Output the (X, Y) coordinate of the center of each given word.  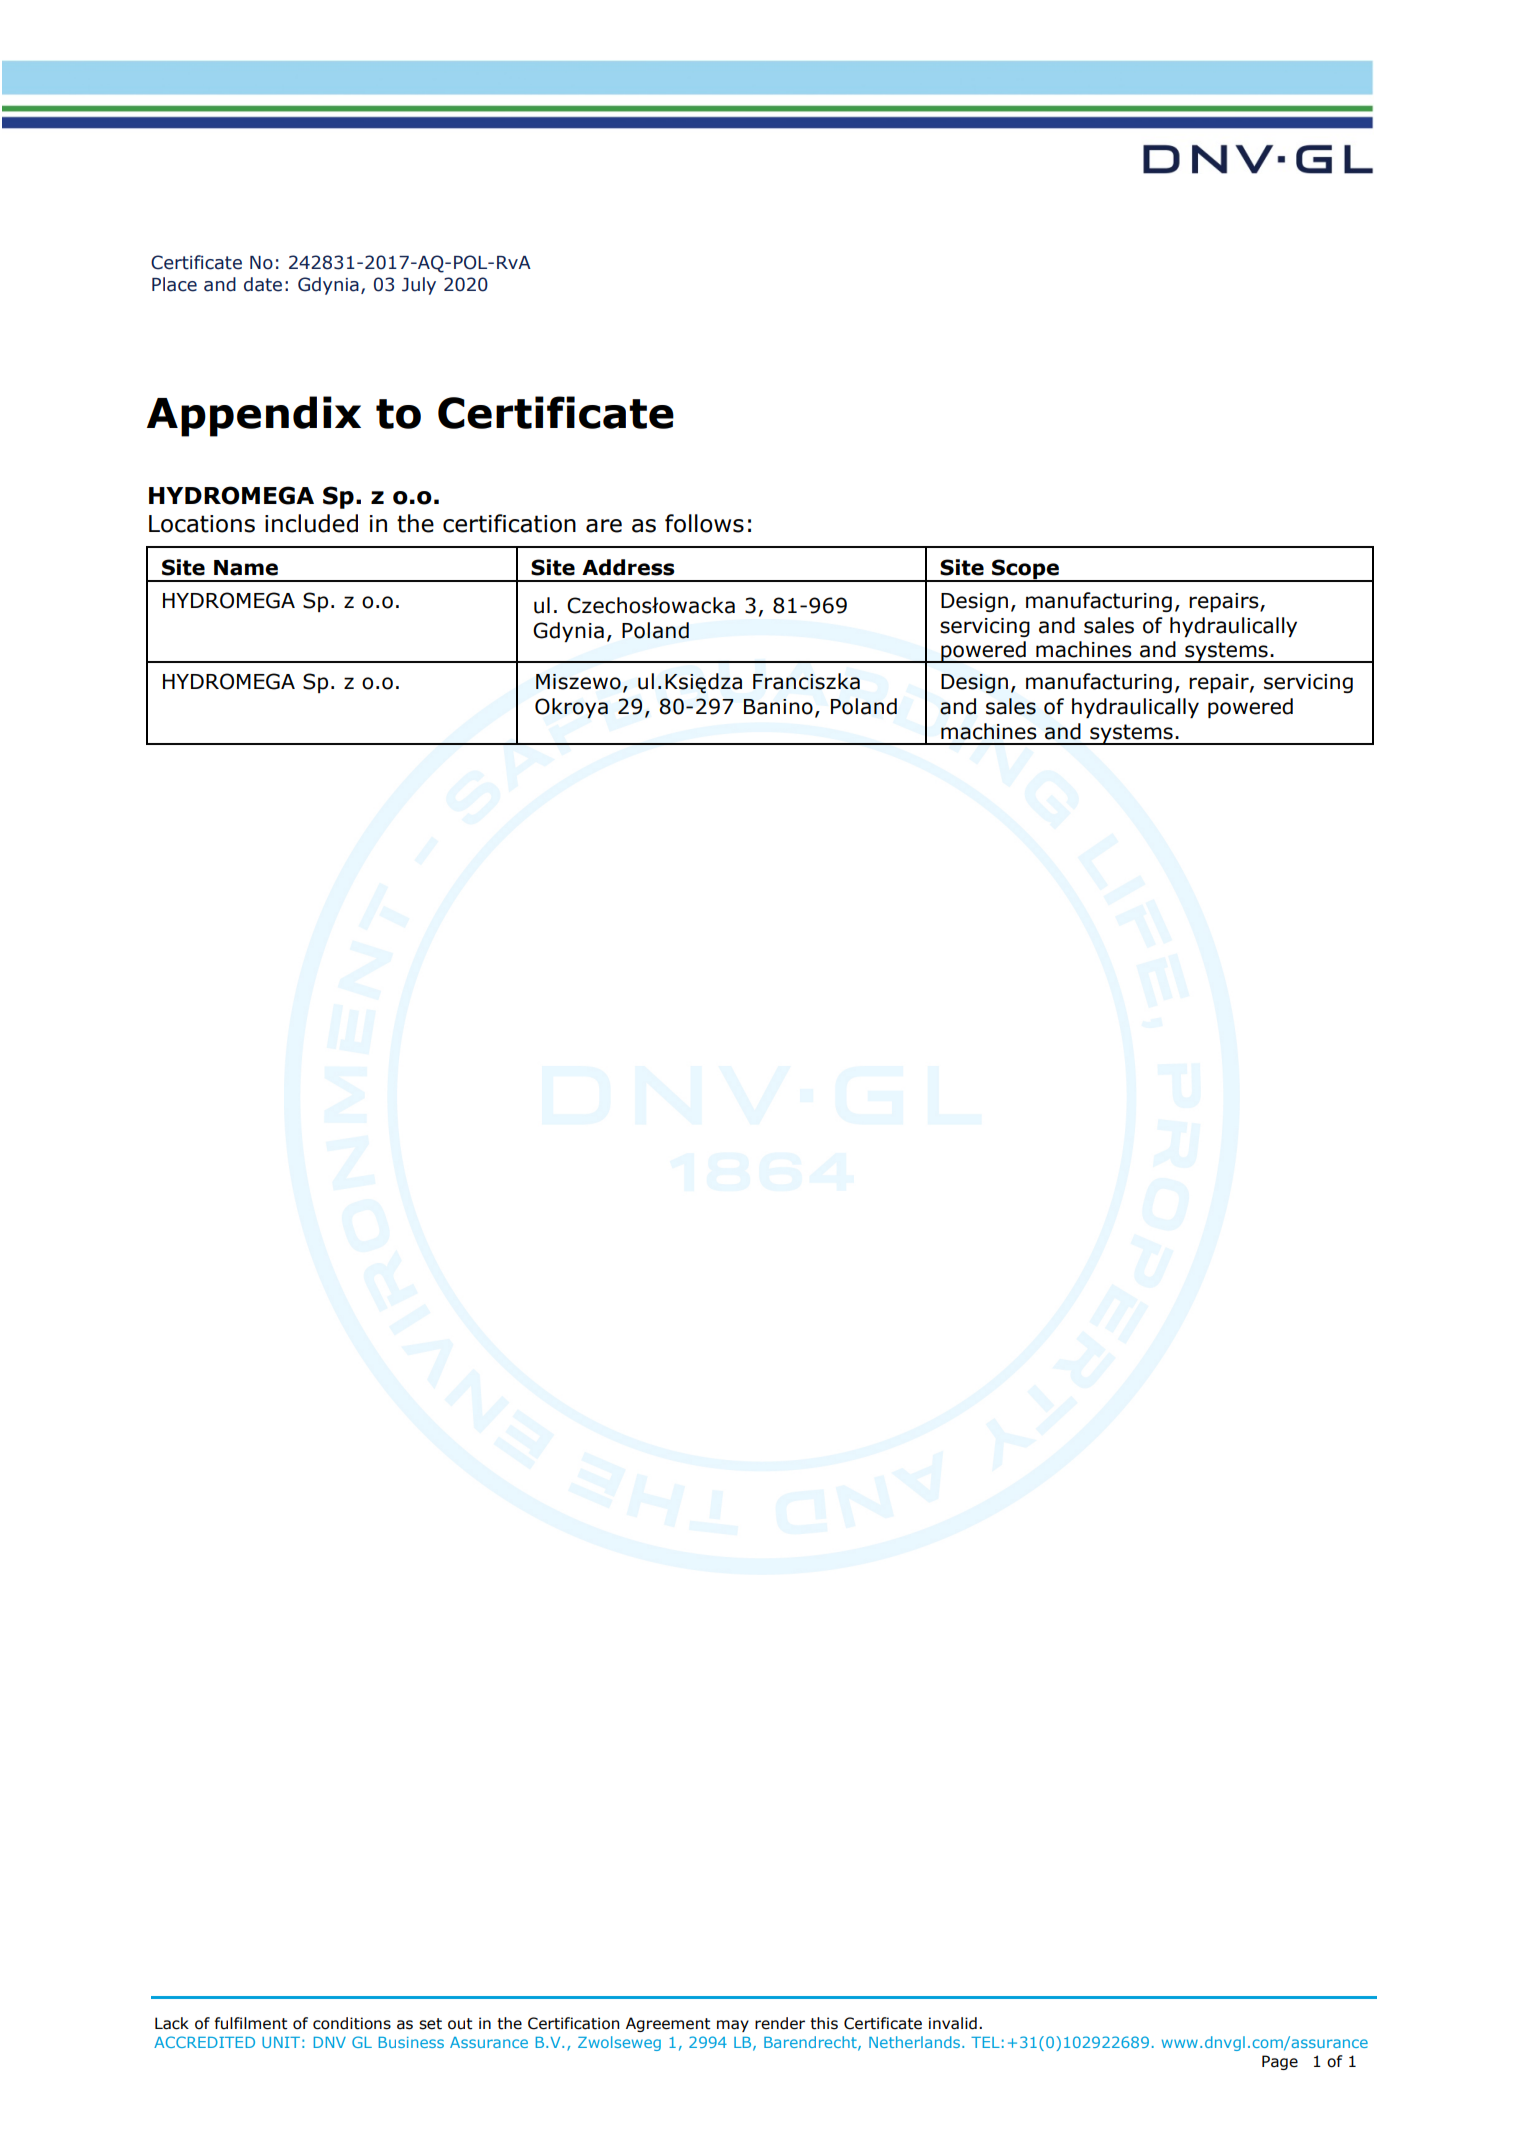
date (263, 284)
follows (704, 523)
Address (628, 567)
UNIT (281, 2042)
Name (246, 568)
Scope (1025, 570)
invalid (953, 2023)
